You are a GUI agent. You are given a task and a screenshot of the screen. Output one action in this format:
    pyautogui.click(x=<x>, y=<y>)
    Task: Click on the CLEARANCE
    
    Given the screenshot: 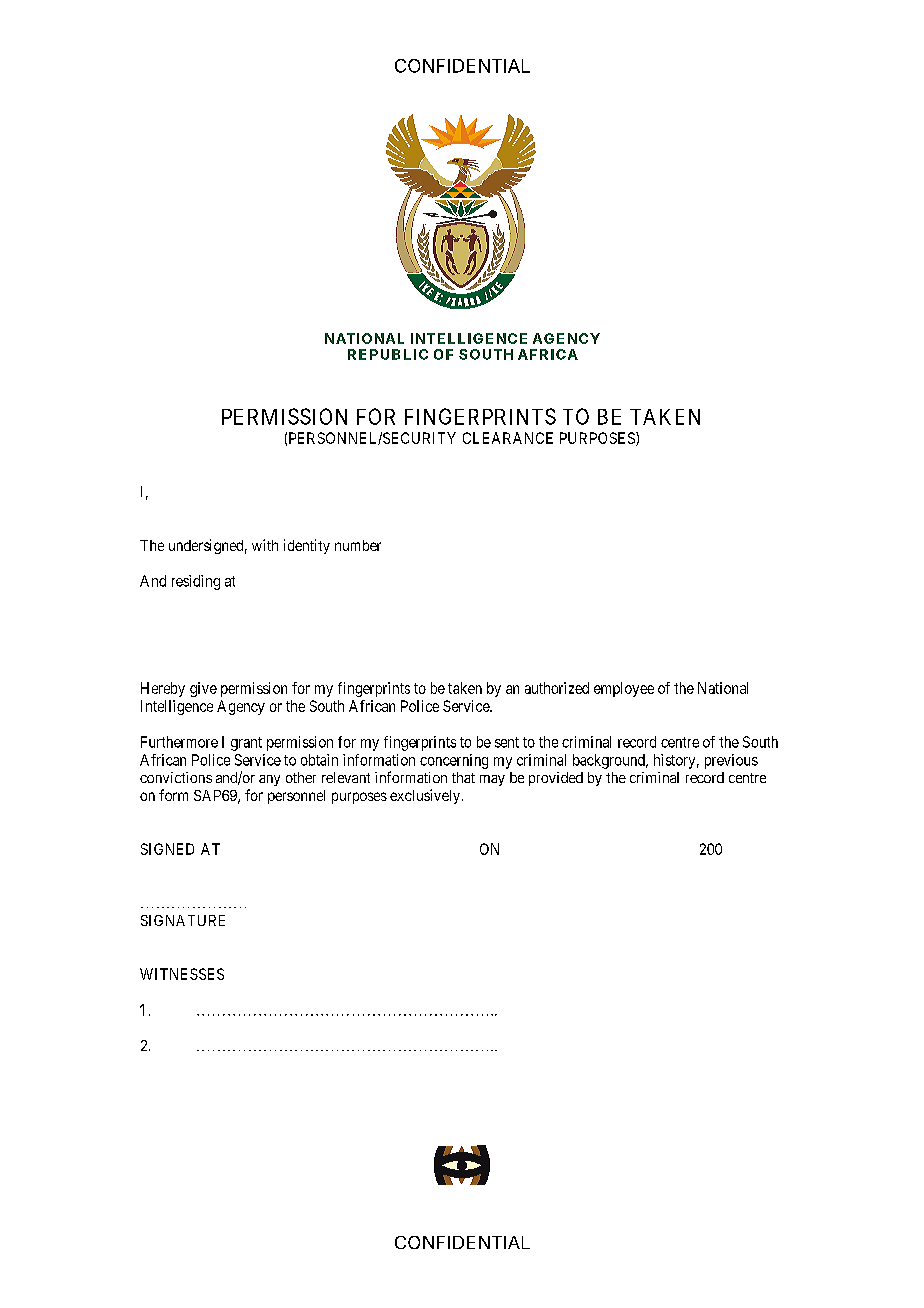 What is the action you would take?
    pyautogui.click(x=508, y=438)
